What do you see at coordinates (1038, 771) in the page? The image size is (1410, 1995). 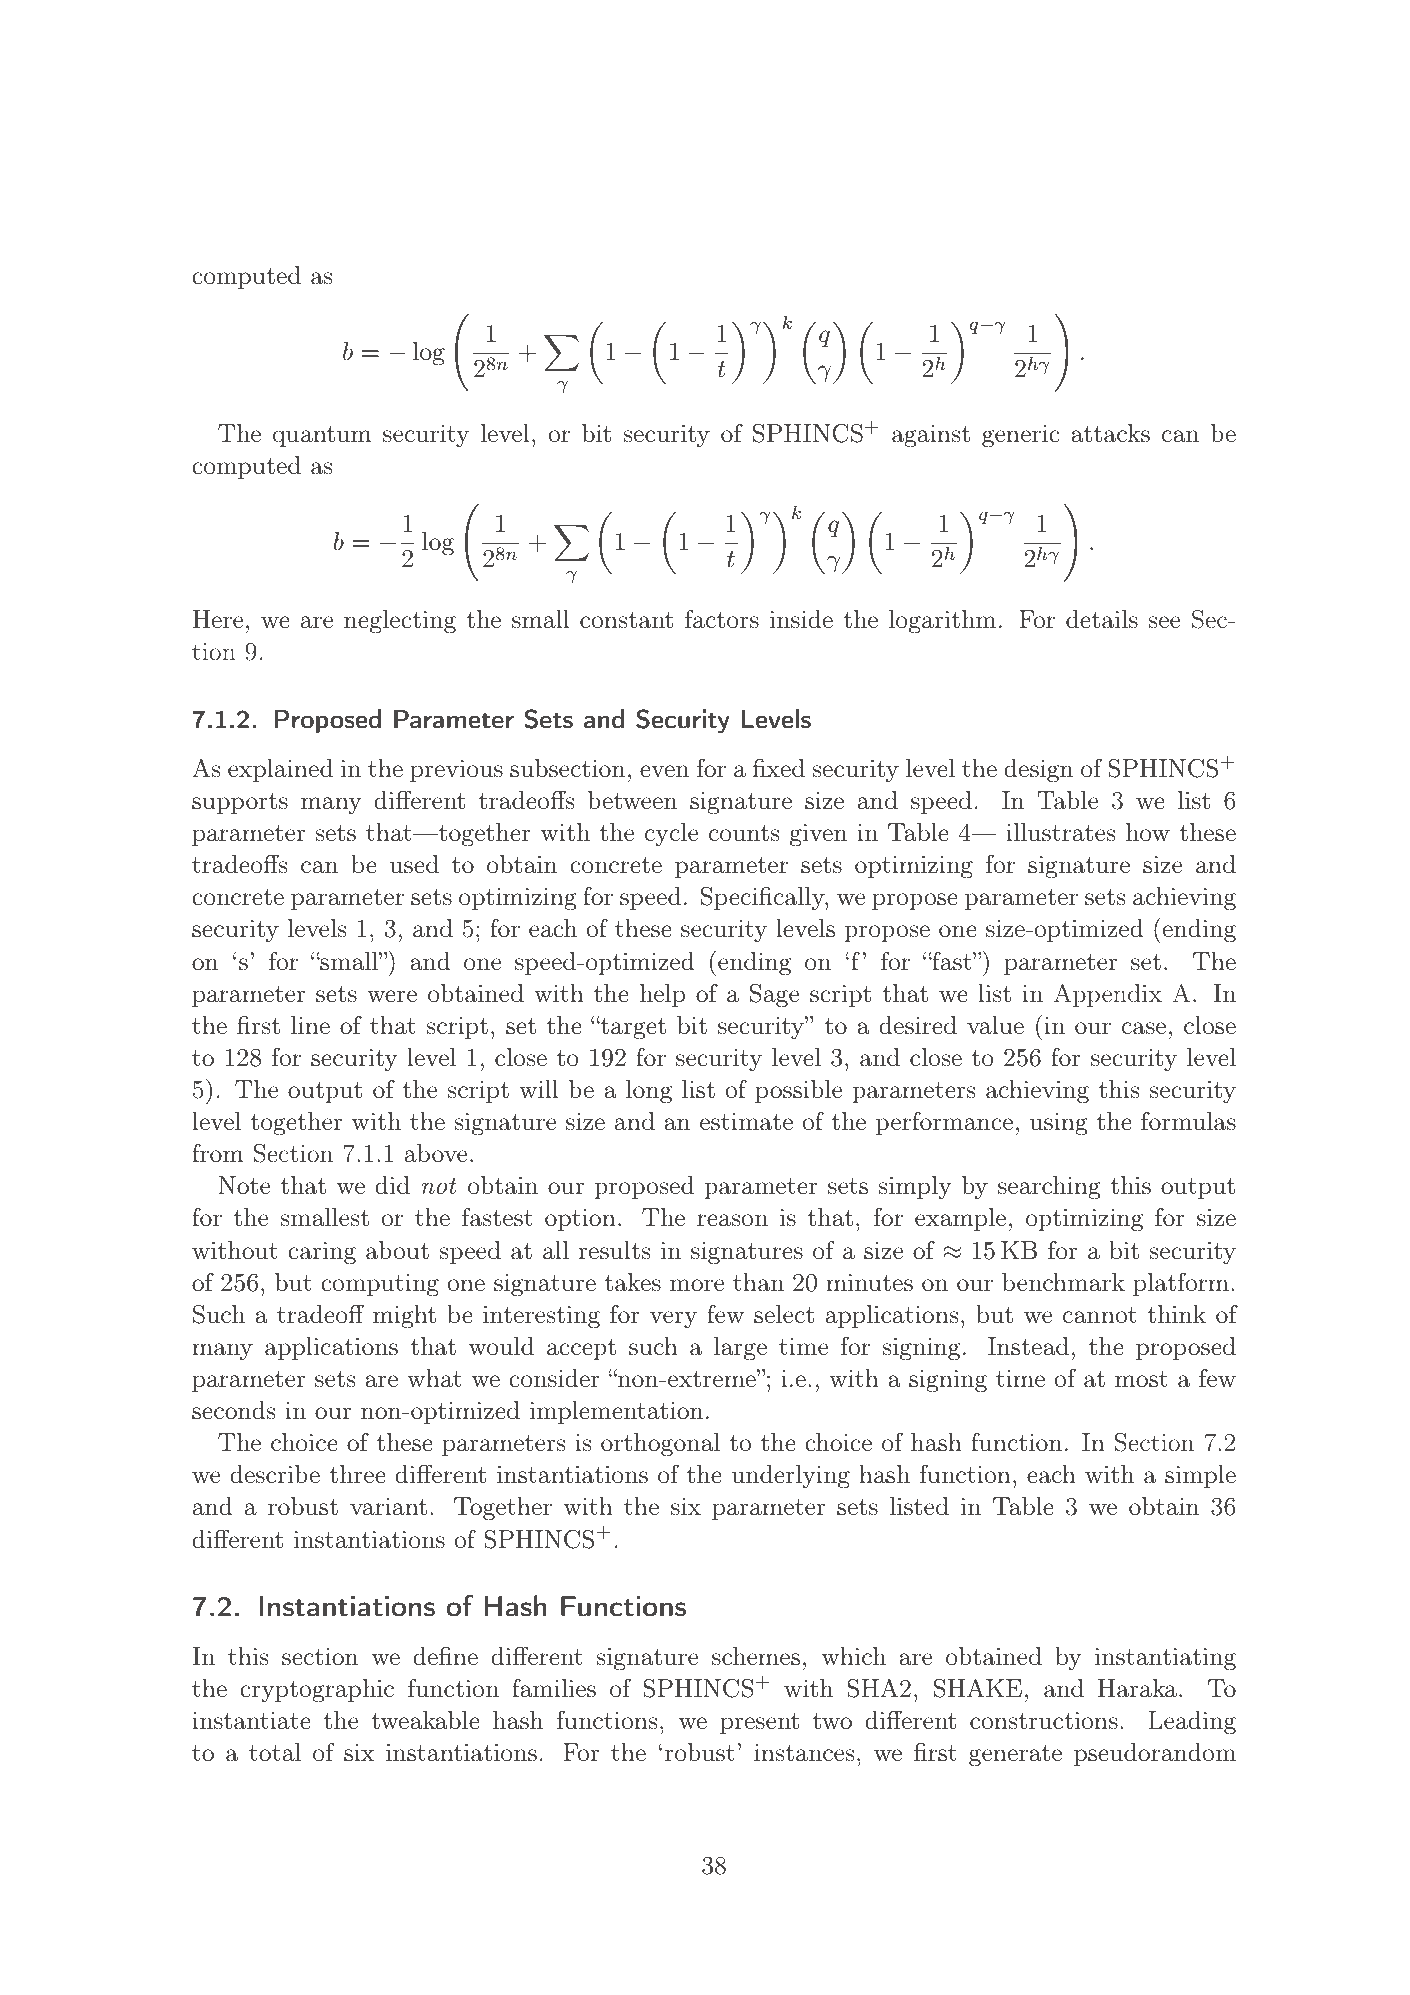 I see `design` at bounding box center [1038, 771].
